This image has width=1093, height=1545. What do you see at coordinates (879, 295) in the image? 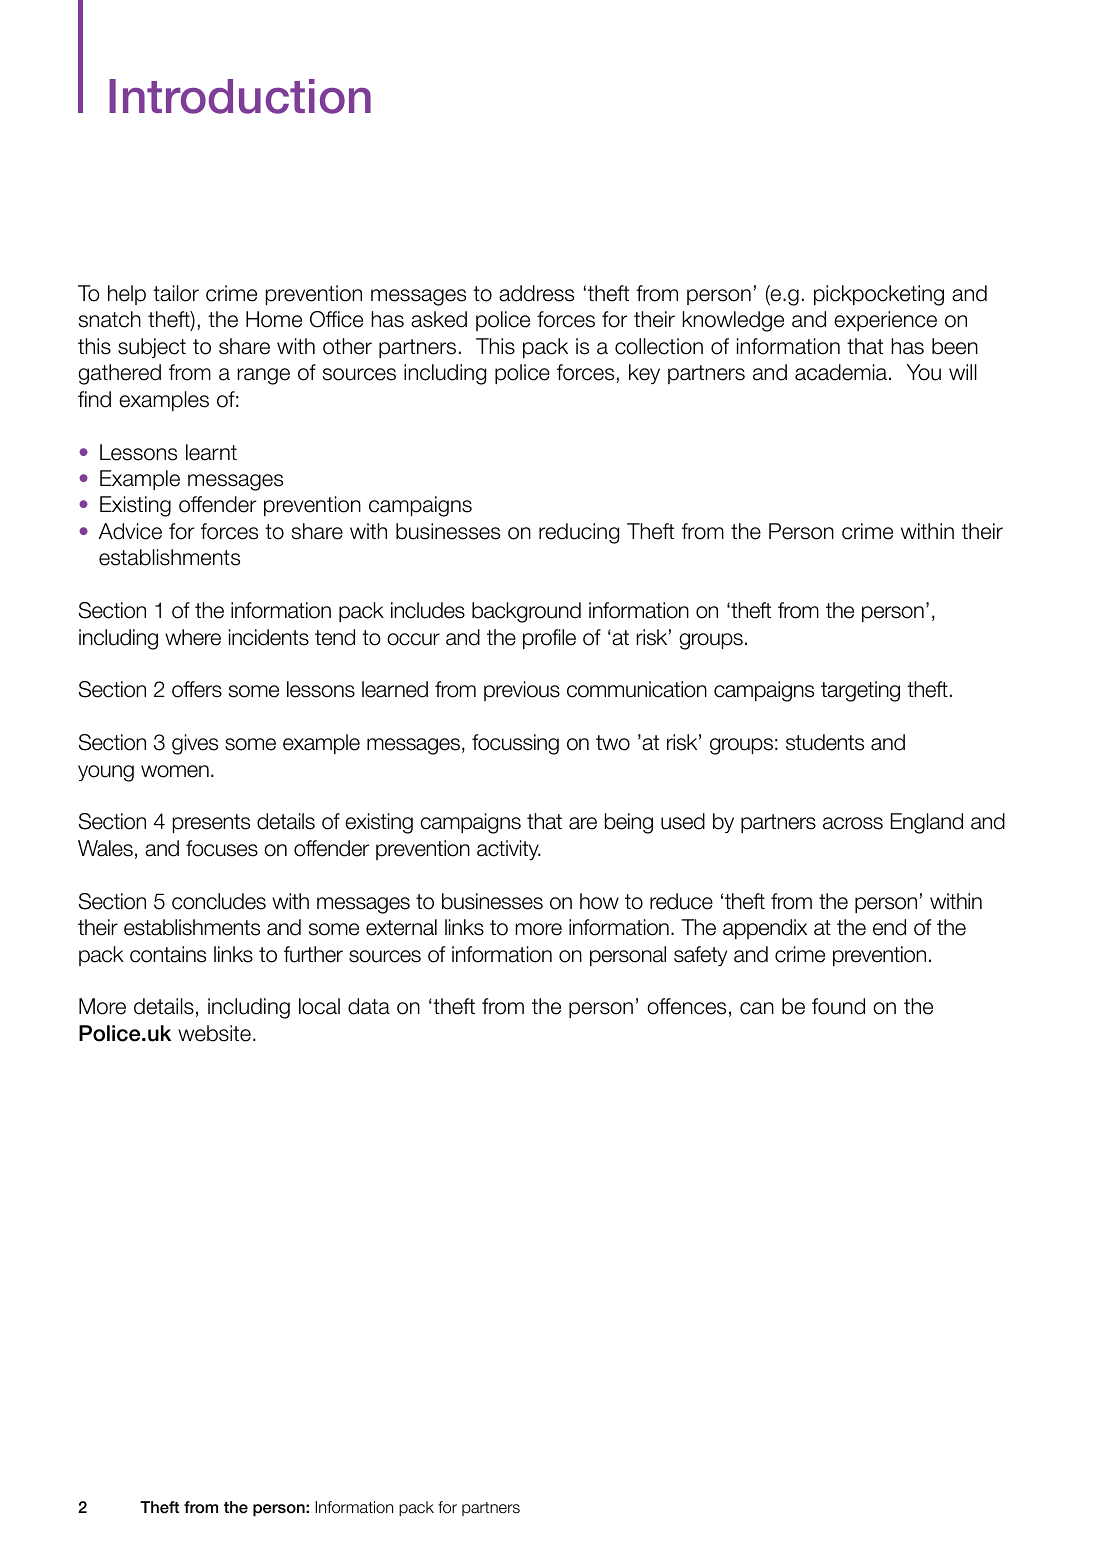
I see `pickpocketing` at bounding box center [879, 295].
